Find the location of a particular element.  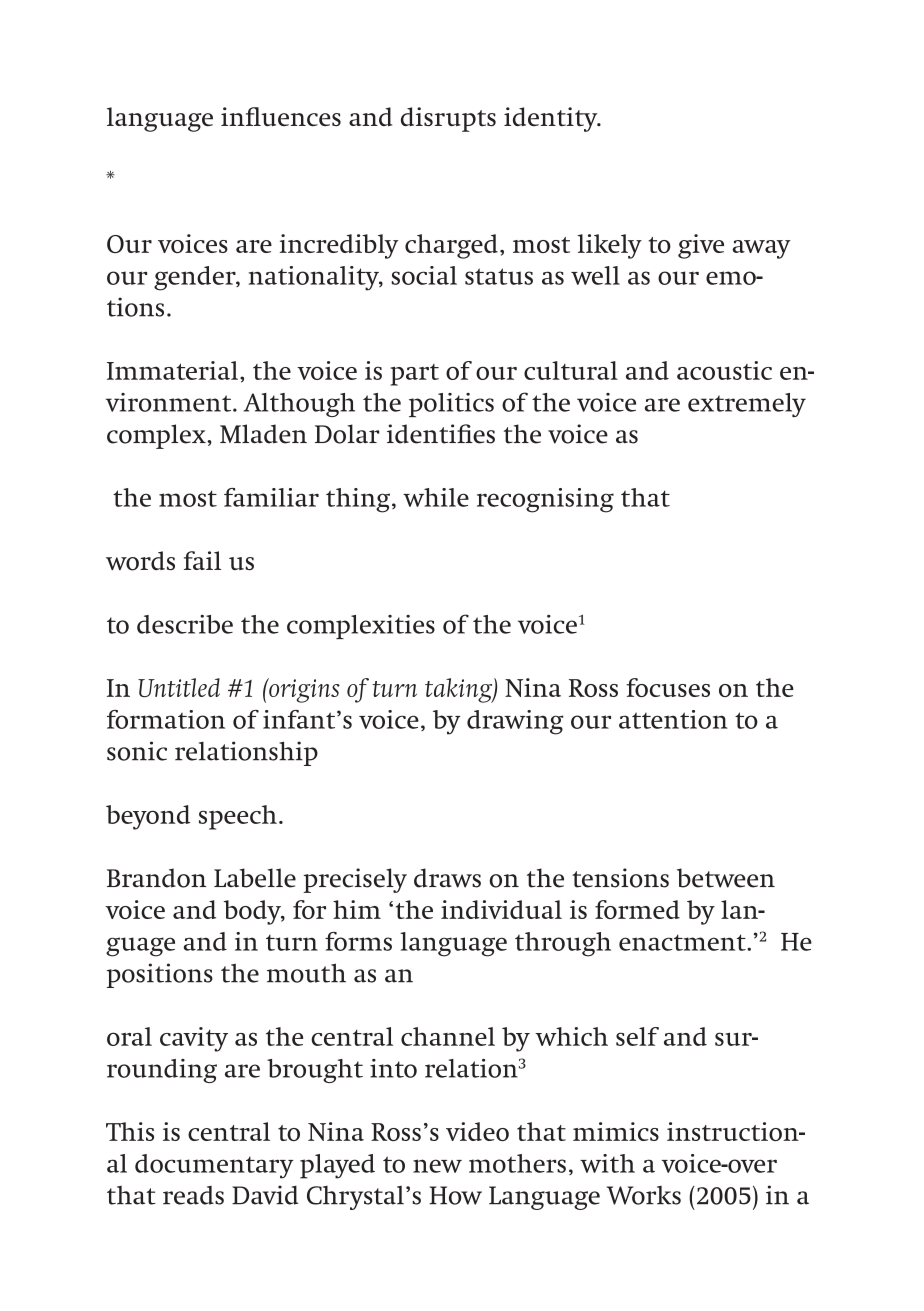

disrupts is located at coordinates (448, 119).
